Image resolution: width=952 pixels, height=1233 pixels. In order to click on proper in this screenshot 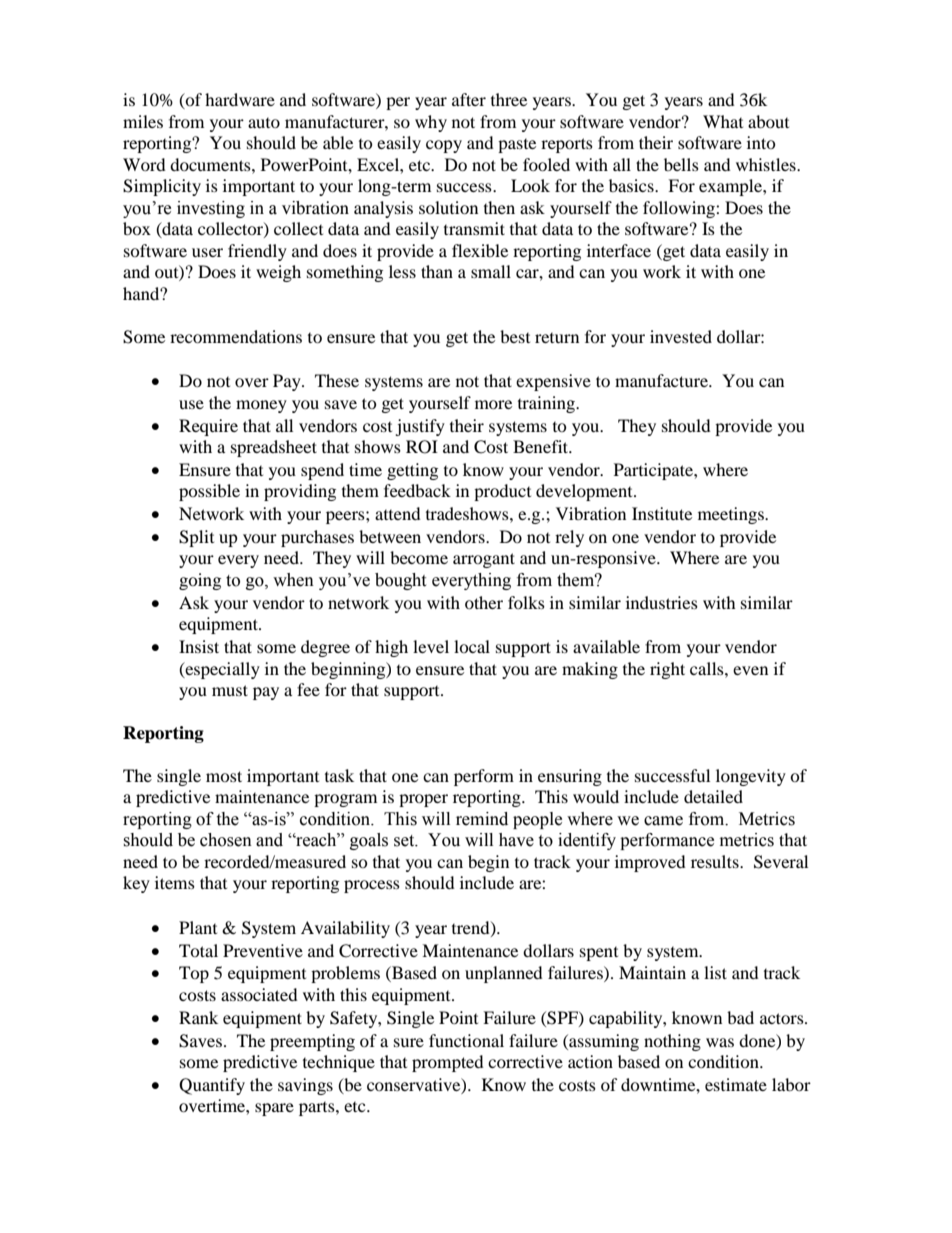, I will do `click(423, 800)`.
